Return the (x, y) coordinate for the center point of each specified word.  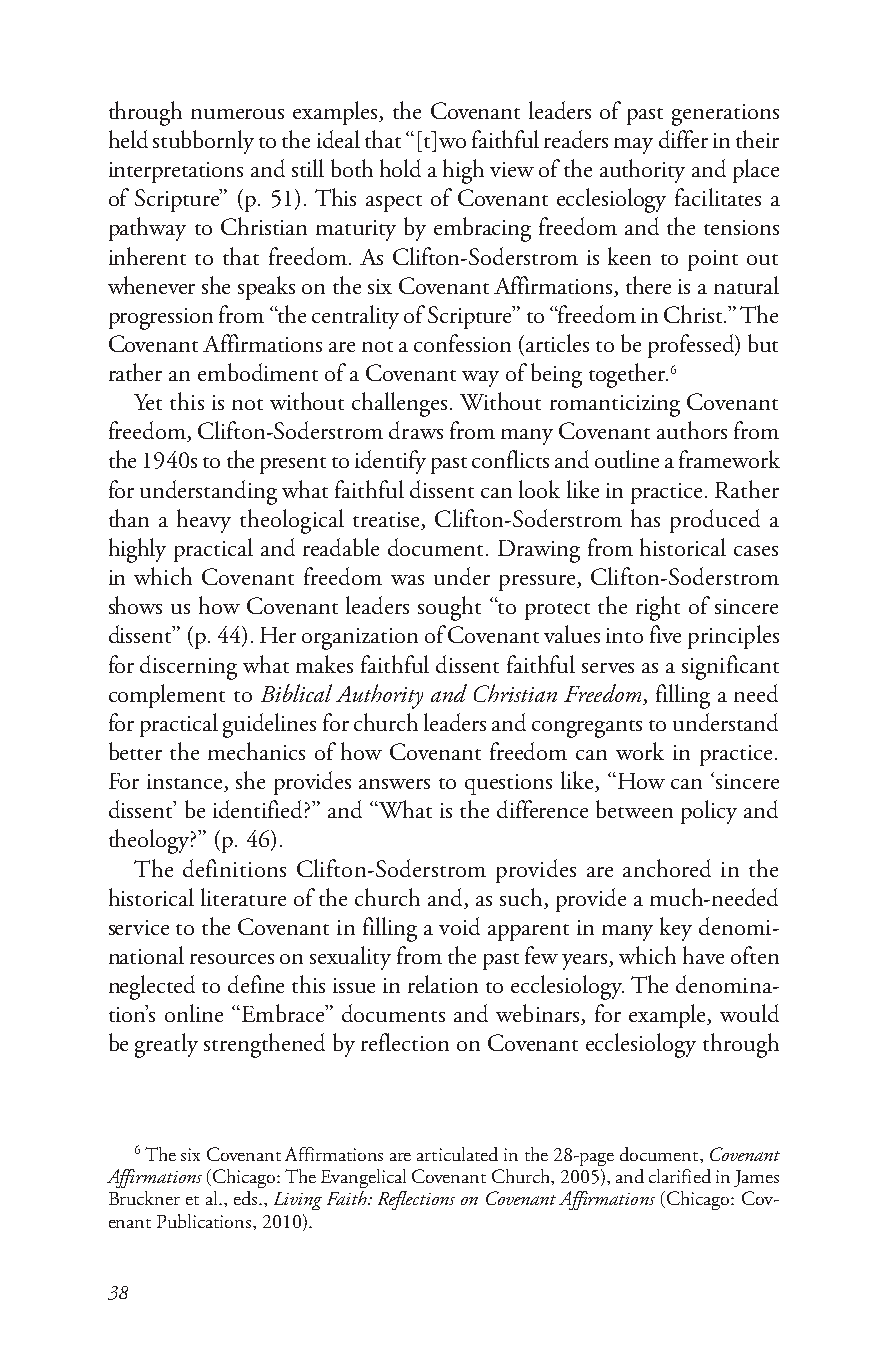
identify (390, 462)
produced (715, 521)
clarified (680, 1176)
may (633, 146)
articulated (457, 1154)
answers (394, 784)
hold (400, 168)
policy (709, 812)
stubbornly (203, 142)
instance (186, 783)
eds (247, 1198)
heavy (204, 521)
